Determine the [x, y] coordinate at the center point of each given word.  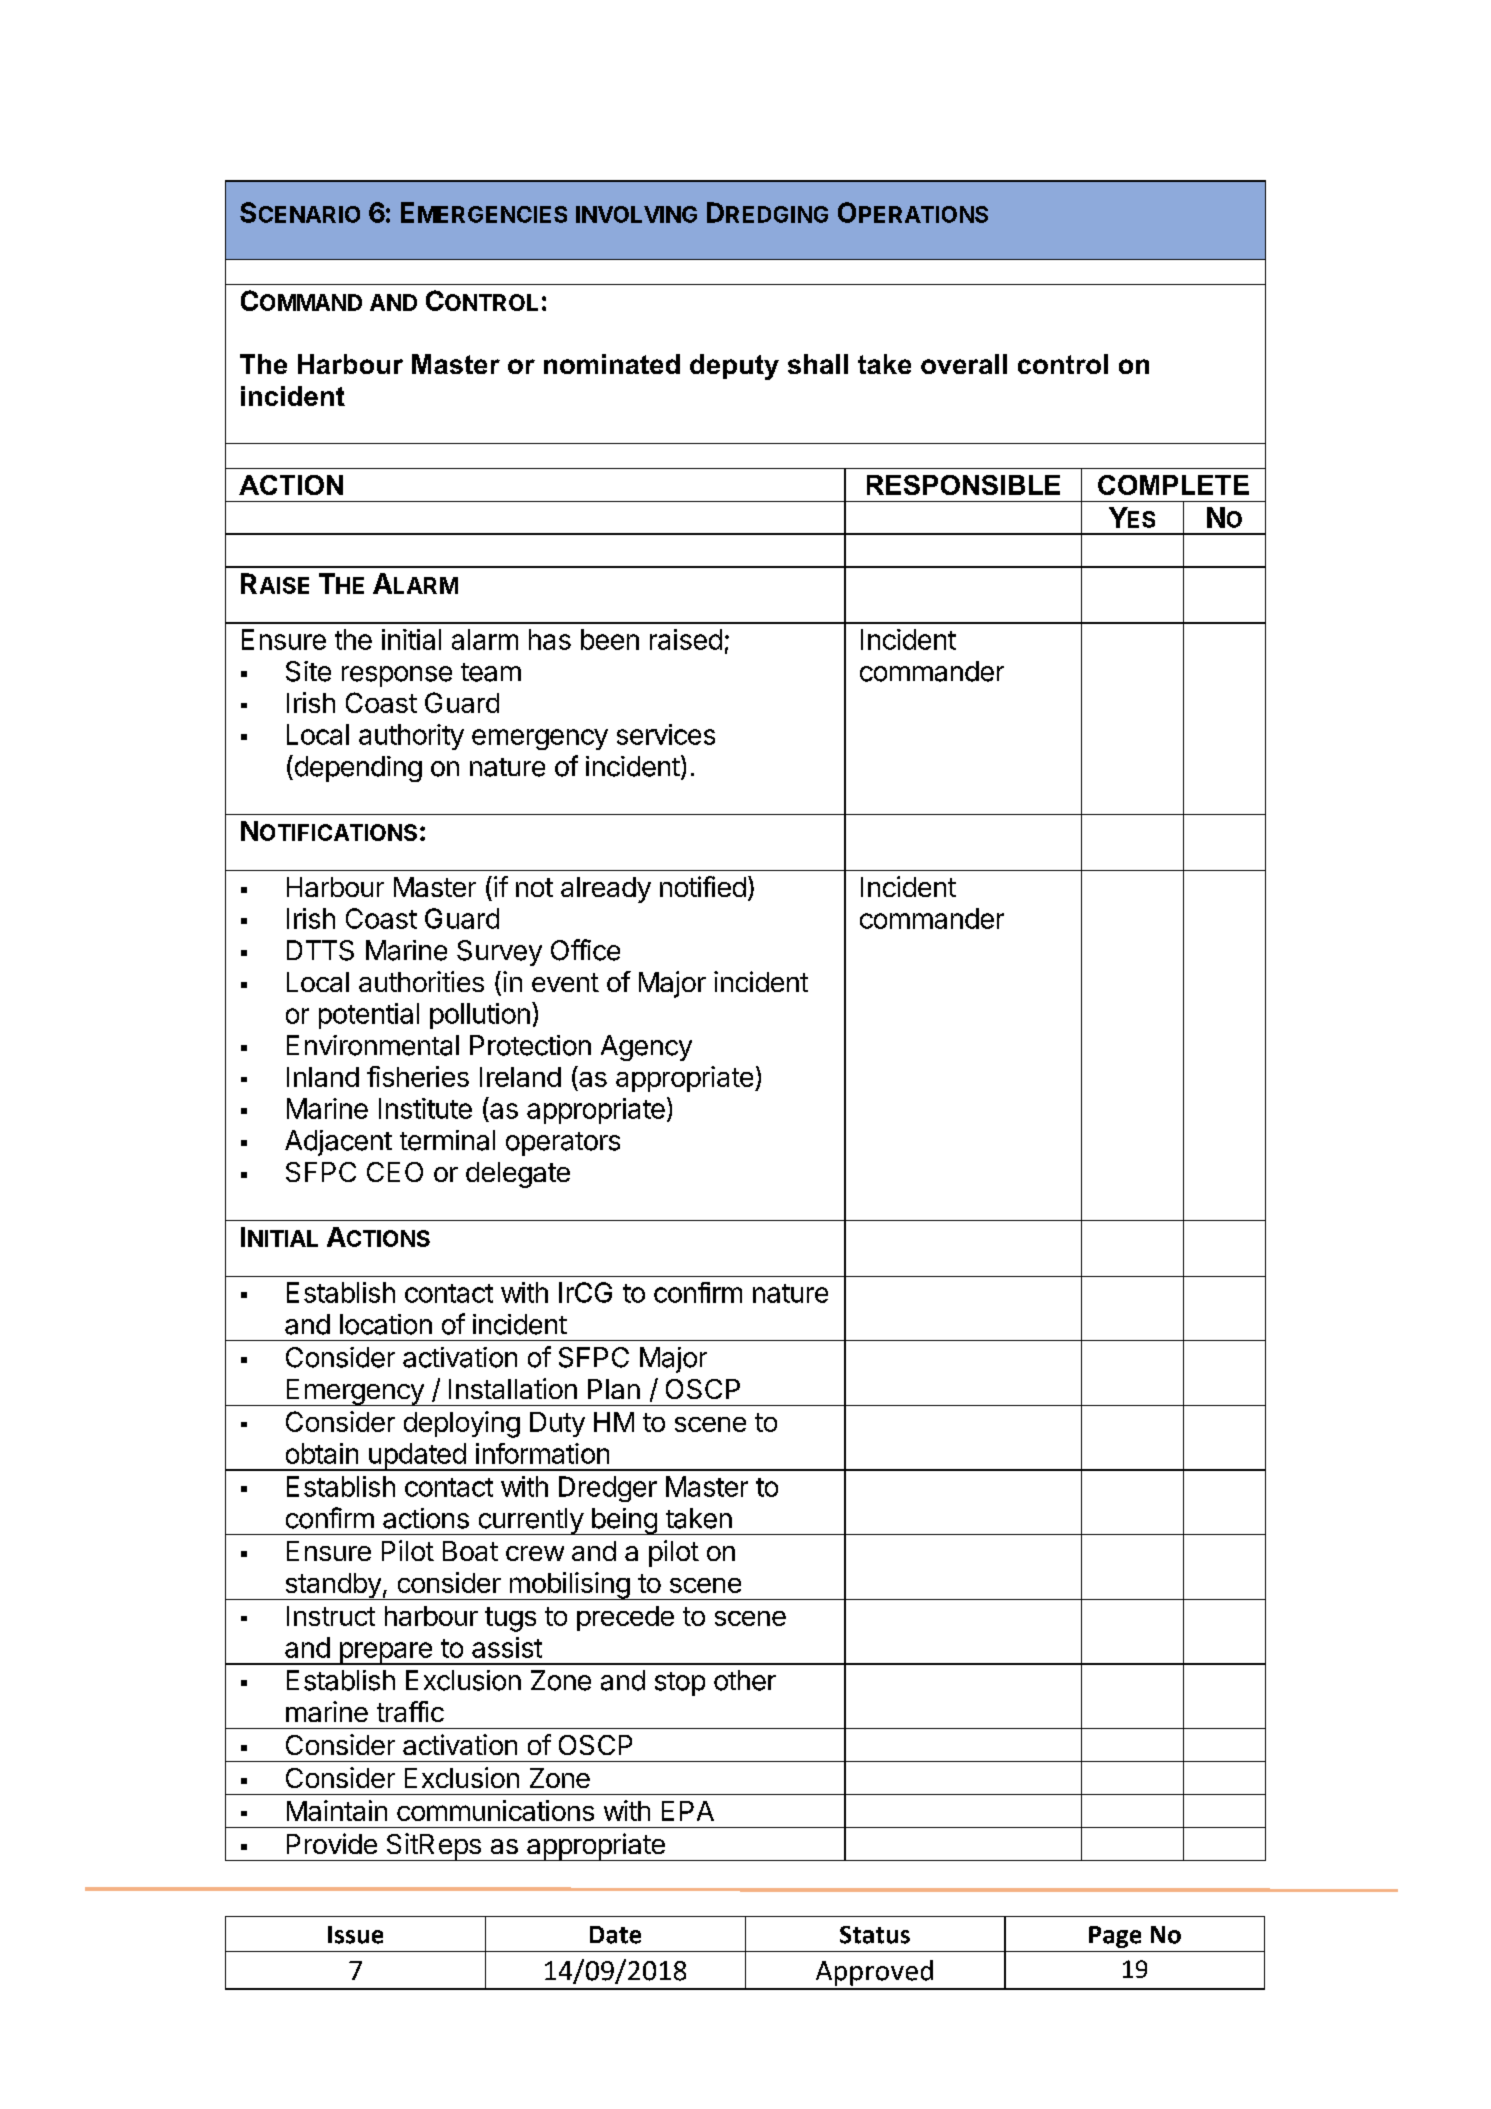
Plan [614, 1389]
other [745, 1680]
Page [1115, 1937]
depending [357, 768]
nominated [612, 364]
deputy [734, 367]
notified [703, 886]
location [386, 1324]
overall [964, 364]
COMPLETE [1173, 485]
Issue [355, 1935]
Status [875, 1935]
